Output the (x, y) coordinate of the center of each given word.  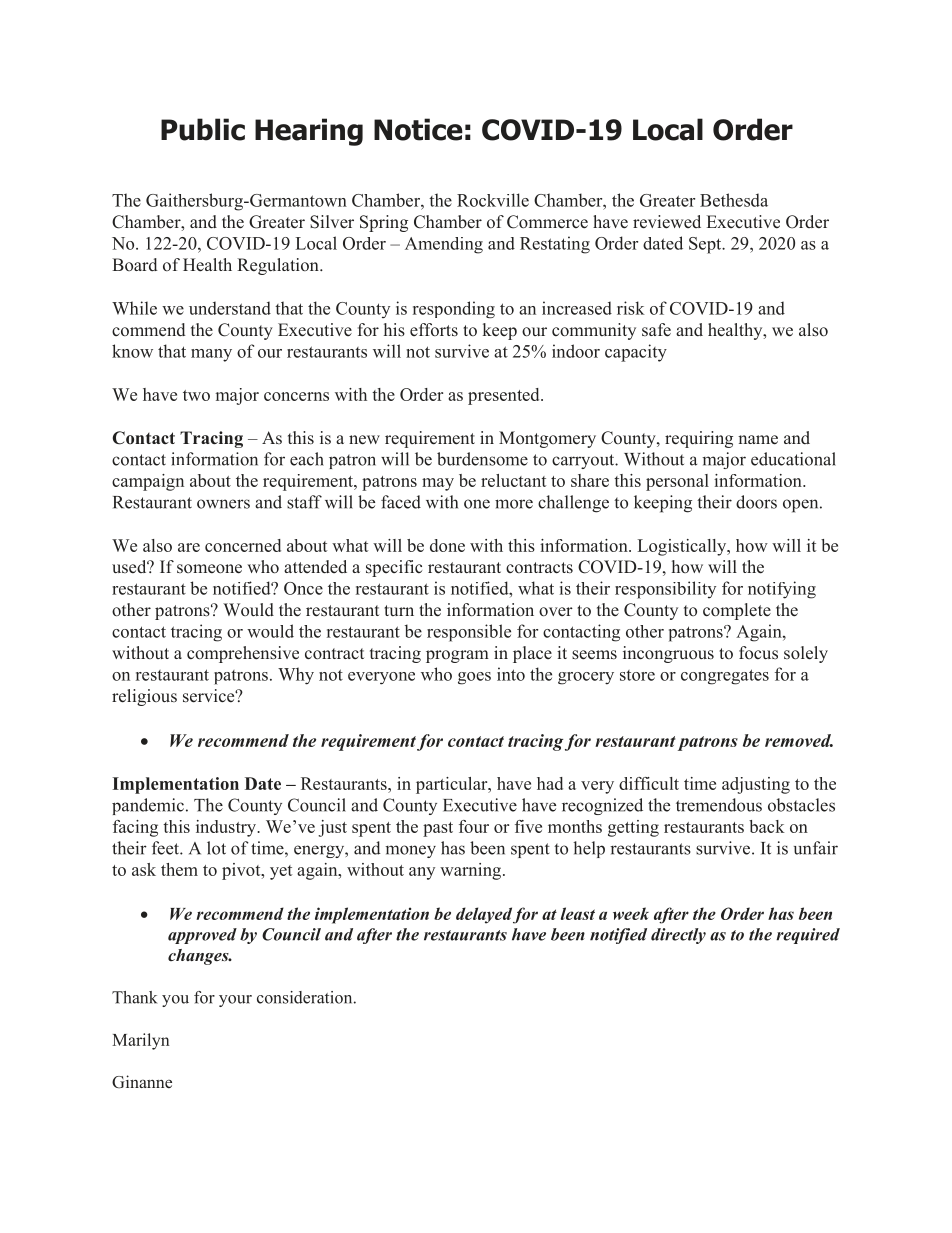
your (235, 1001)
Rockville (493, 200)
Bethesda (734, 200)
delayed (484, 915)
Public (203, 129)
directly (678, 936)
